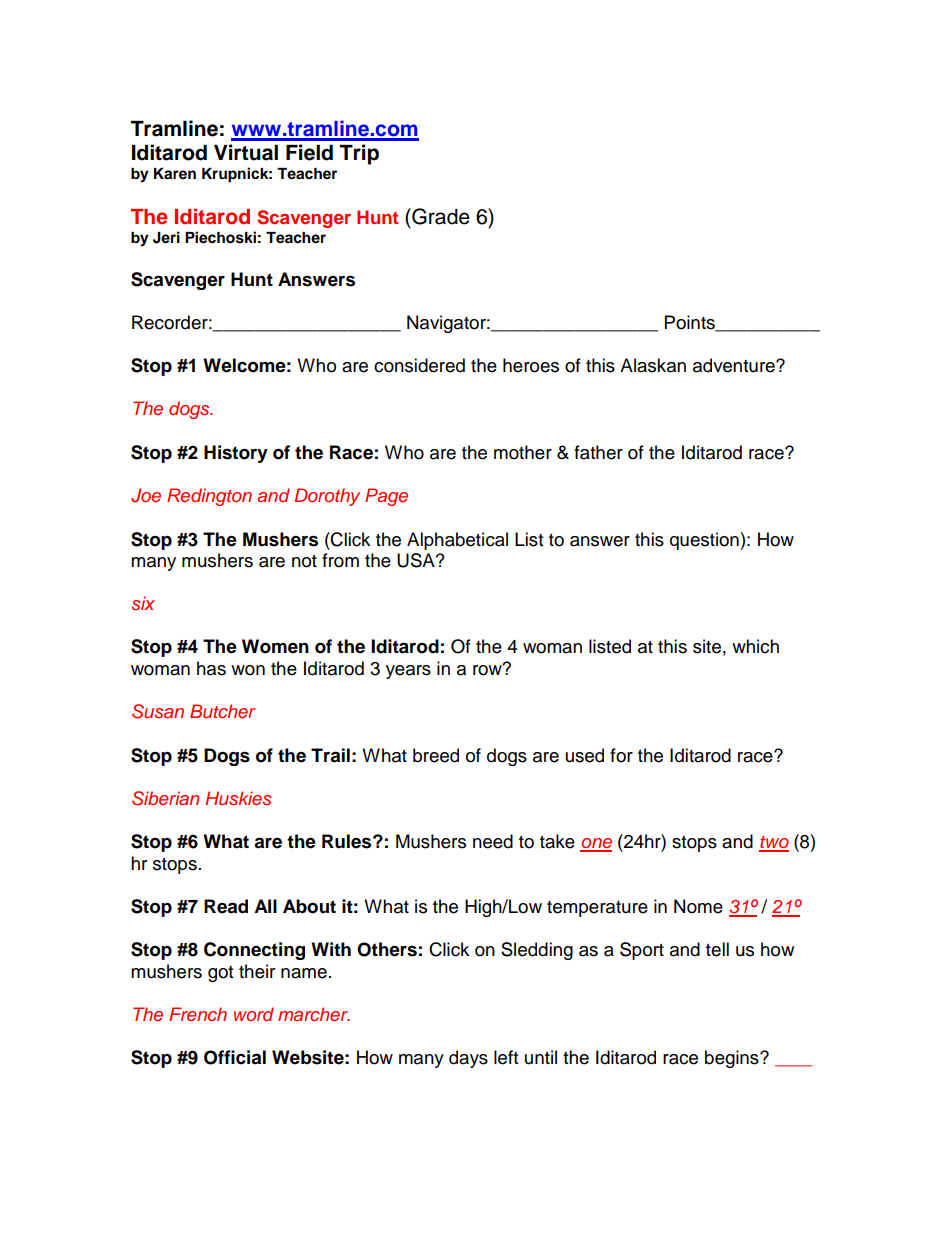 Image resolution: width=952 pixels, height=1233 pixels. Describe the element at coordinates (440, 216) in the page. I see `Grade` at that location.
